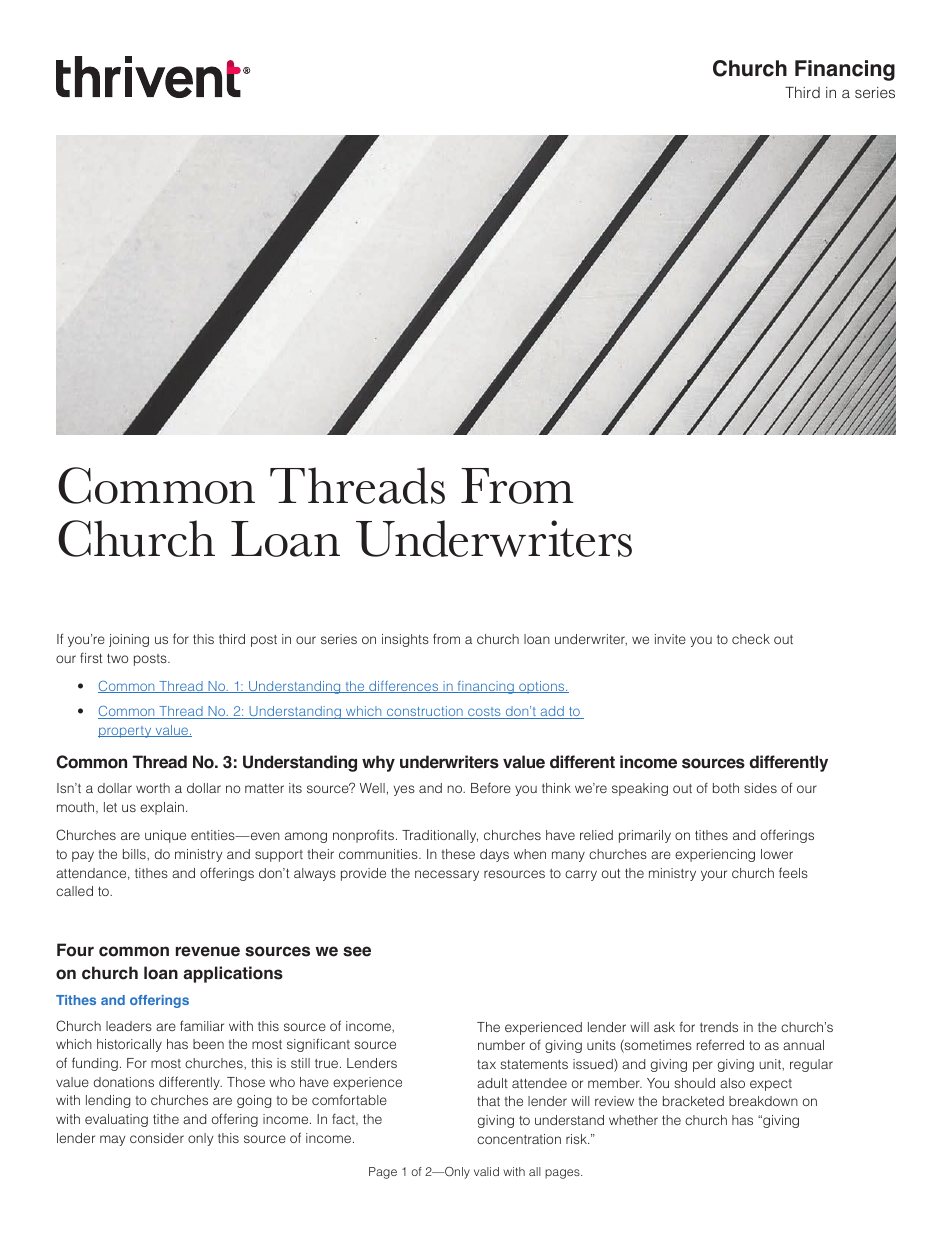  Describe the element at coordinates (486, 1064) in the image. I see `tax` at that location.
